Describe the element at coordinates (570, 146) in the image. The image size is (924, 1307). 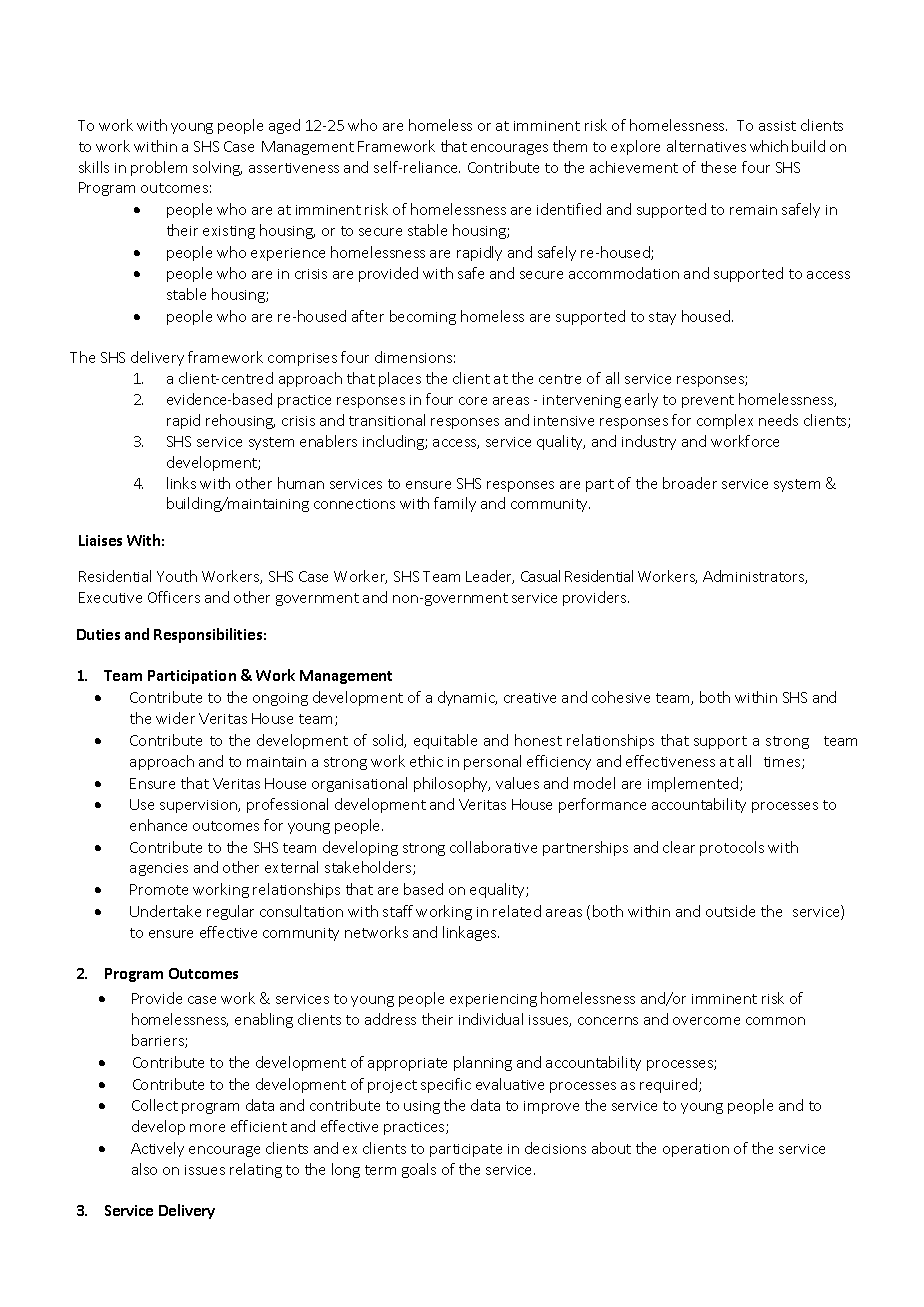
I see `them` at that location.
